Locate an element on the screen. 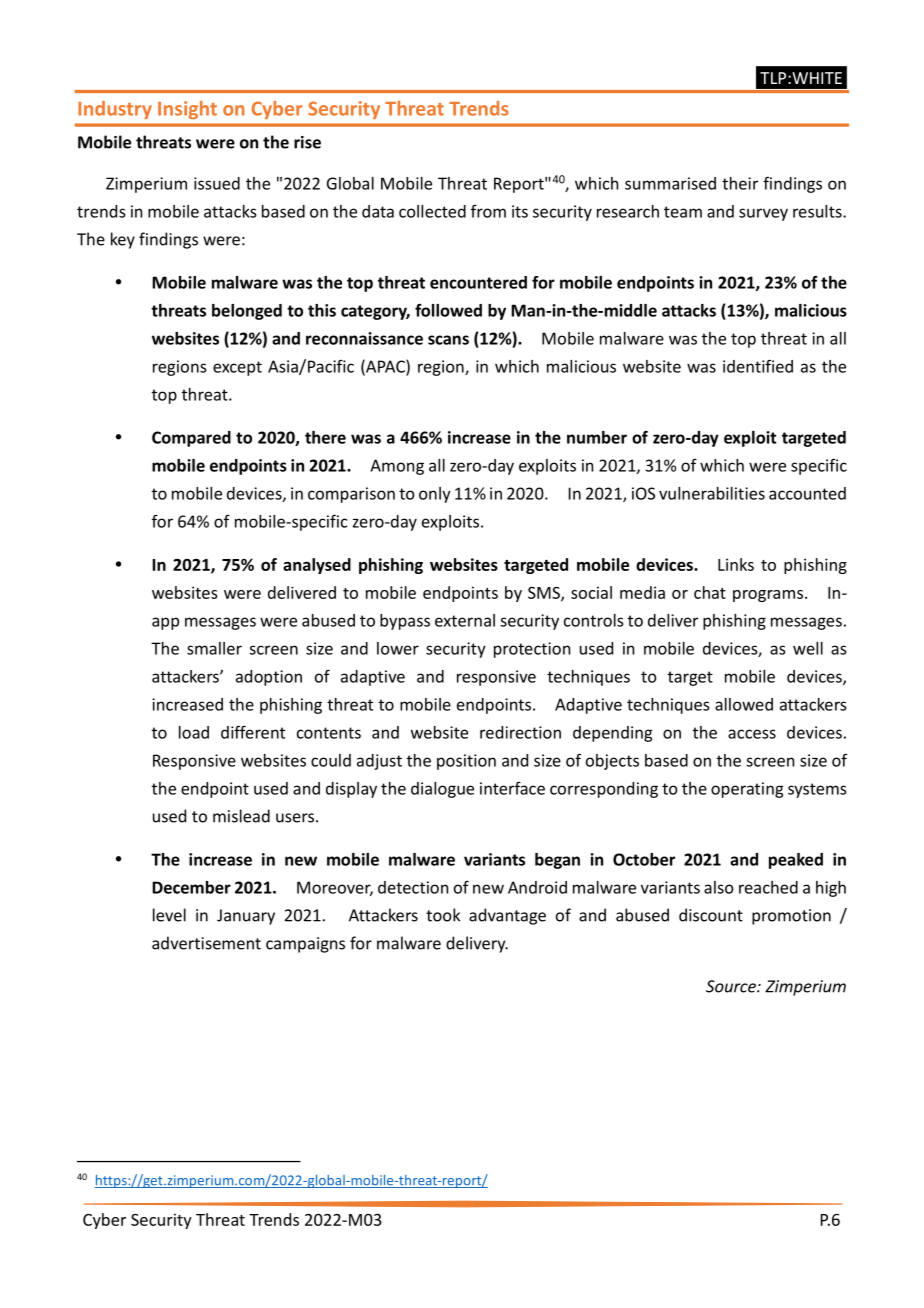  Source is located at coordinates (732, 986).
